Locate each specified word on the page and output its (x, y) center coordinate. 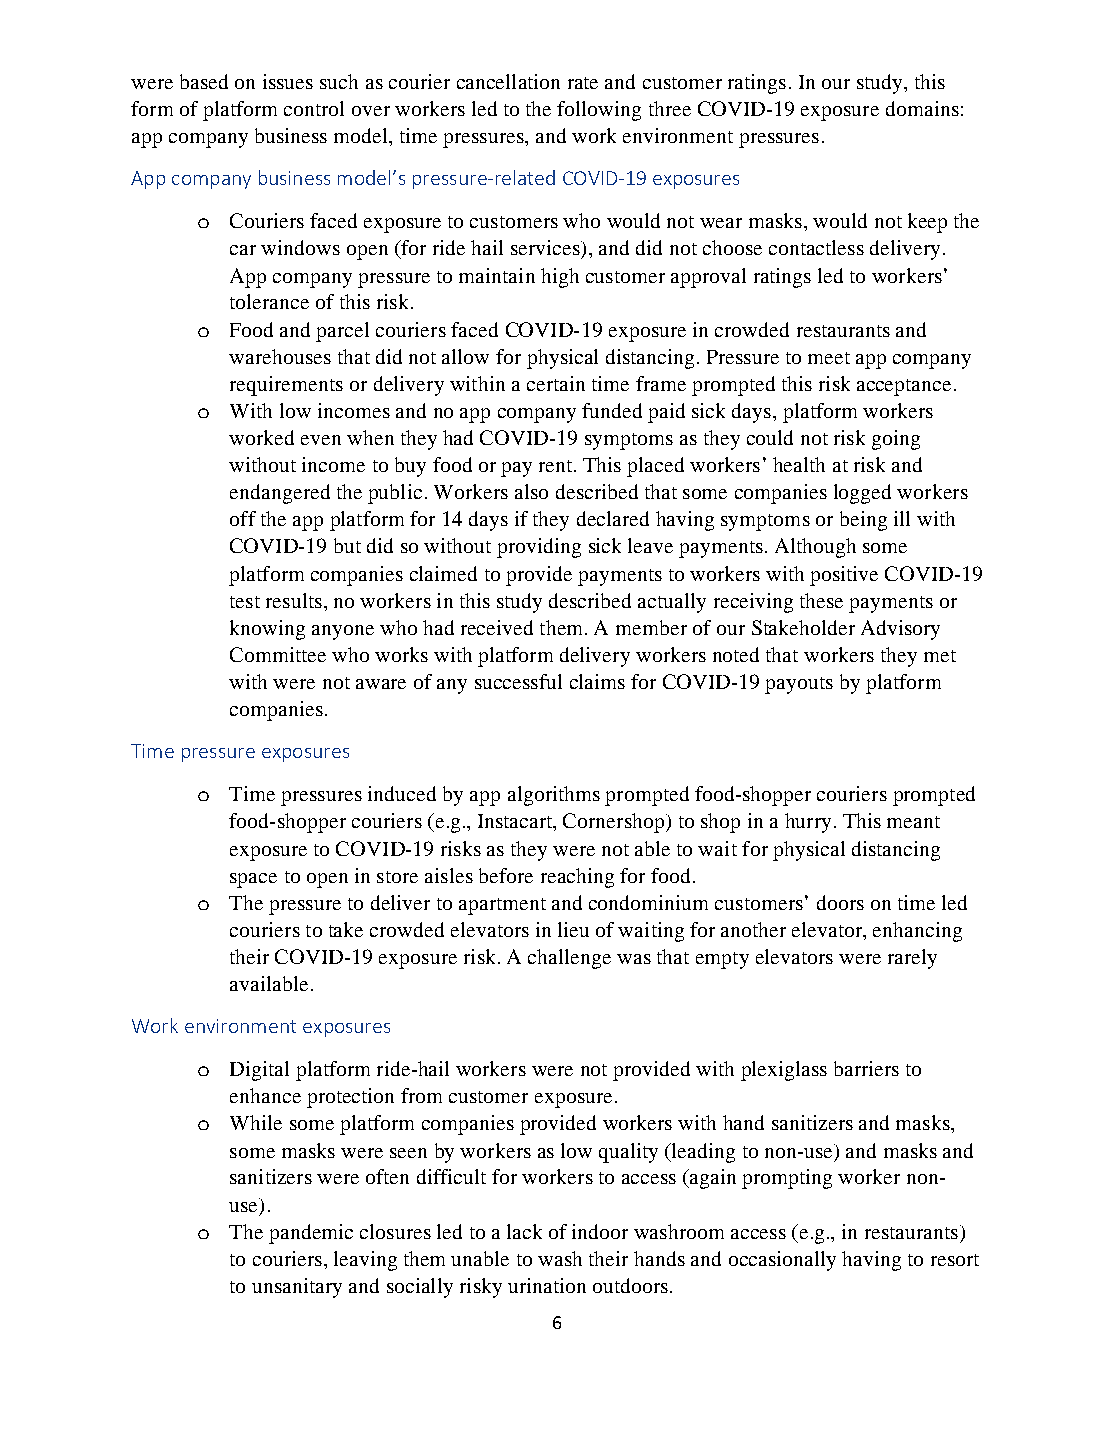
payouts (799, 685)
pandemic (311, 1234)
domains (922, 108)
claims (597, 681)
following (599, 111)
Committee (278, 654)
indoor (600, 1231)
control (314, 108)
